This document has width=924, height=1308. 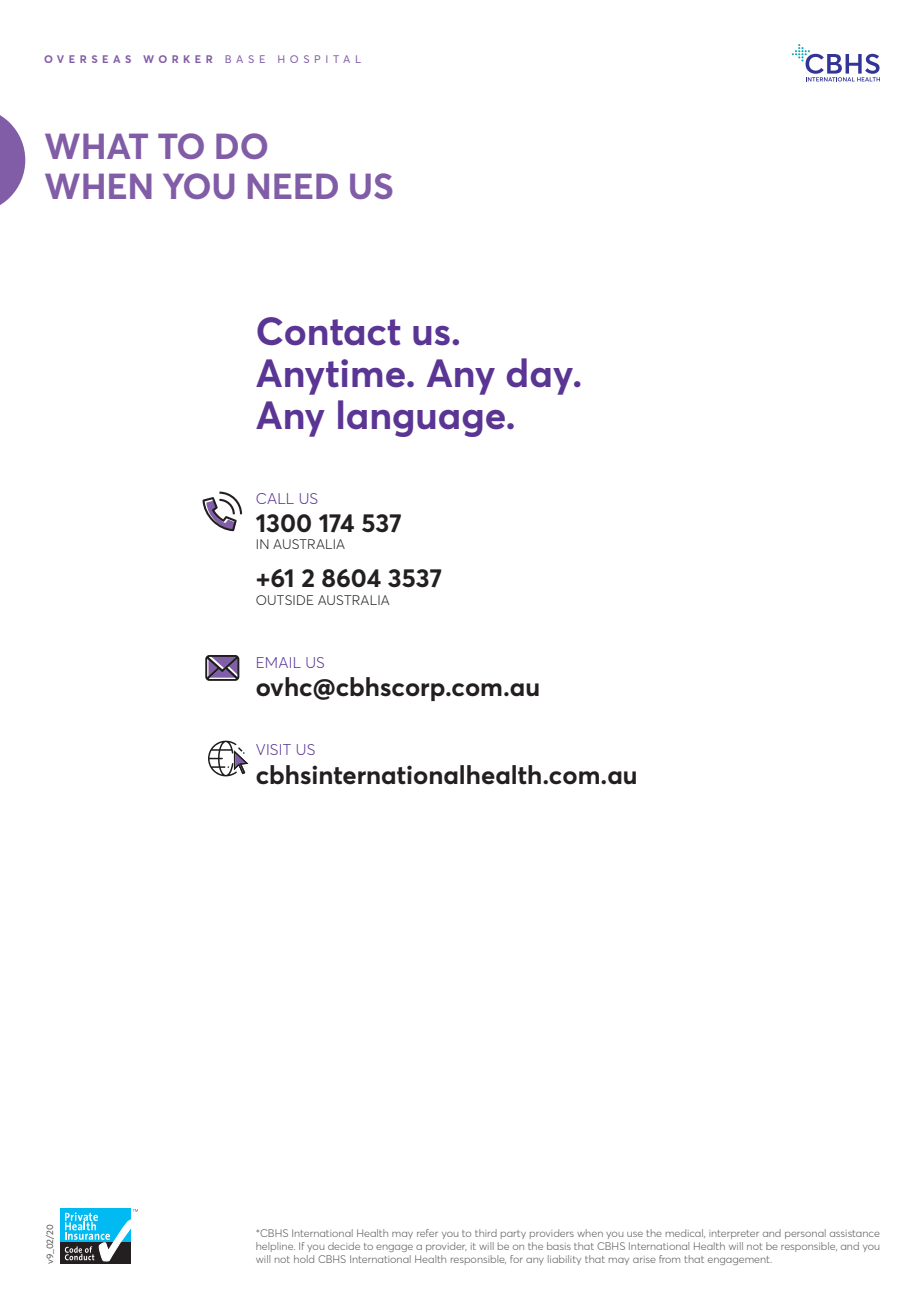 I want to click on OUTSIDE, so click(x=285, y=600).
